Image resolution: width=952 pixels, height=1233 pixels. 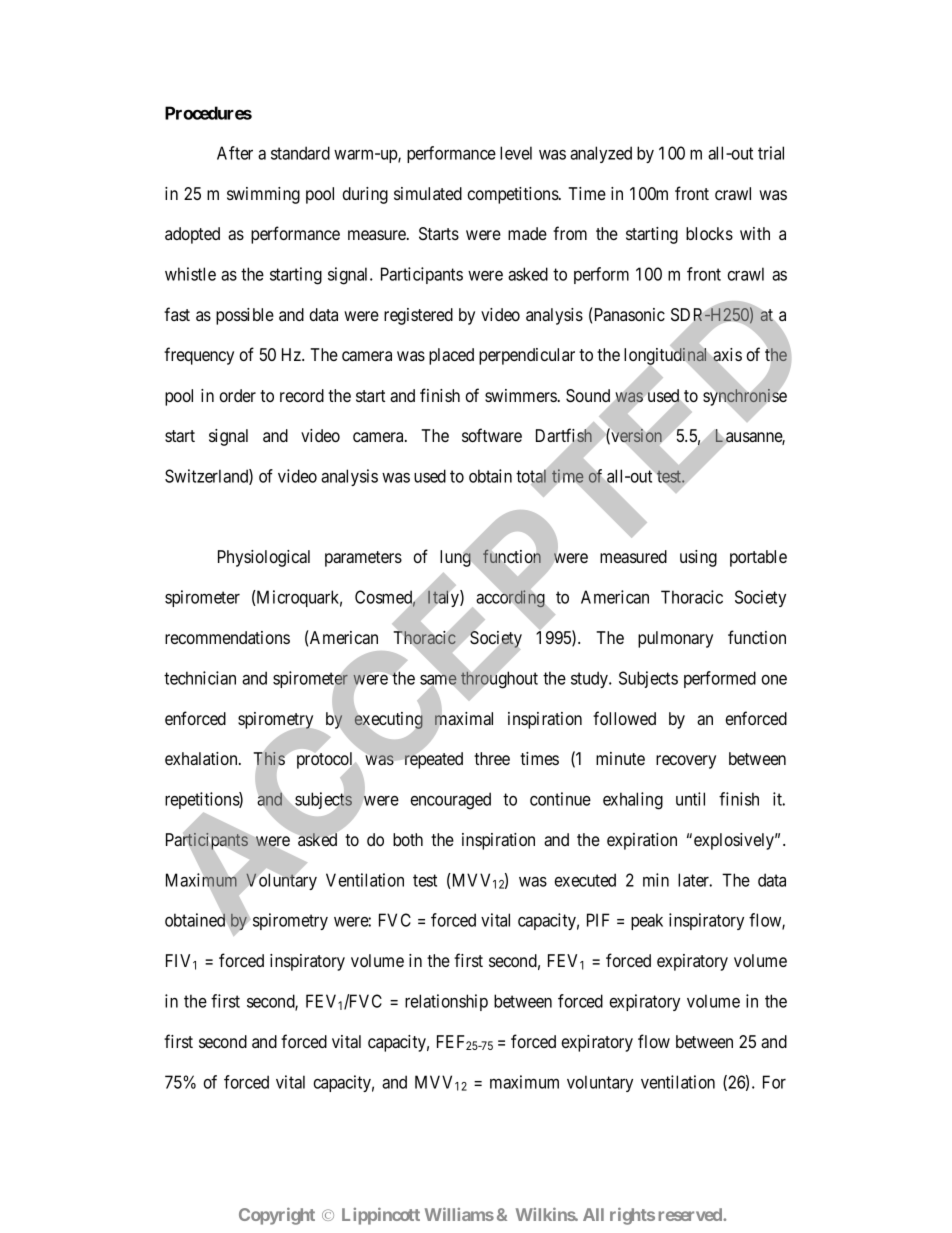 What do you see at coordinates (277, 1216) in the screenshot?
I see `Copyright` at bounding box center [277, 1216].
